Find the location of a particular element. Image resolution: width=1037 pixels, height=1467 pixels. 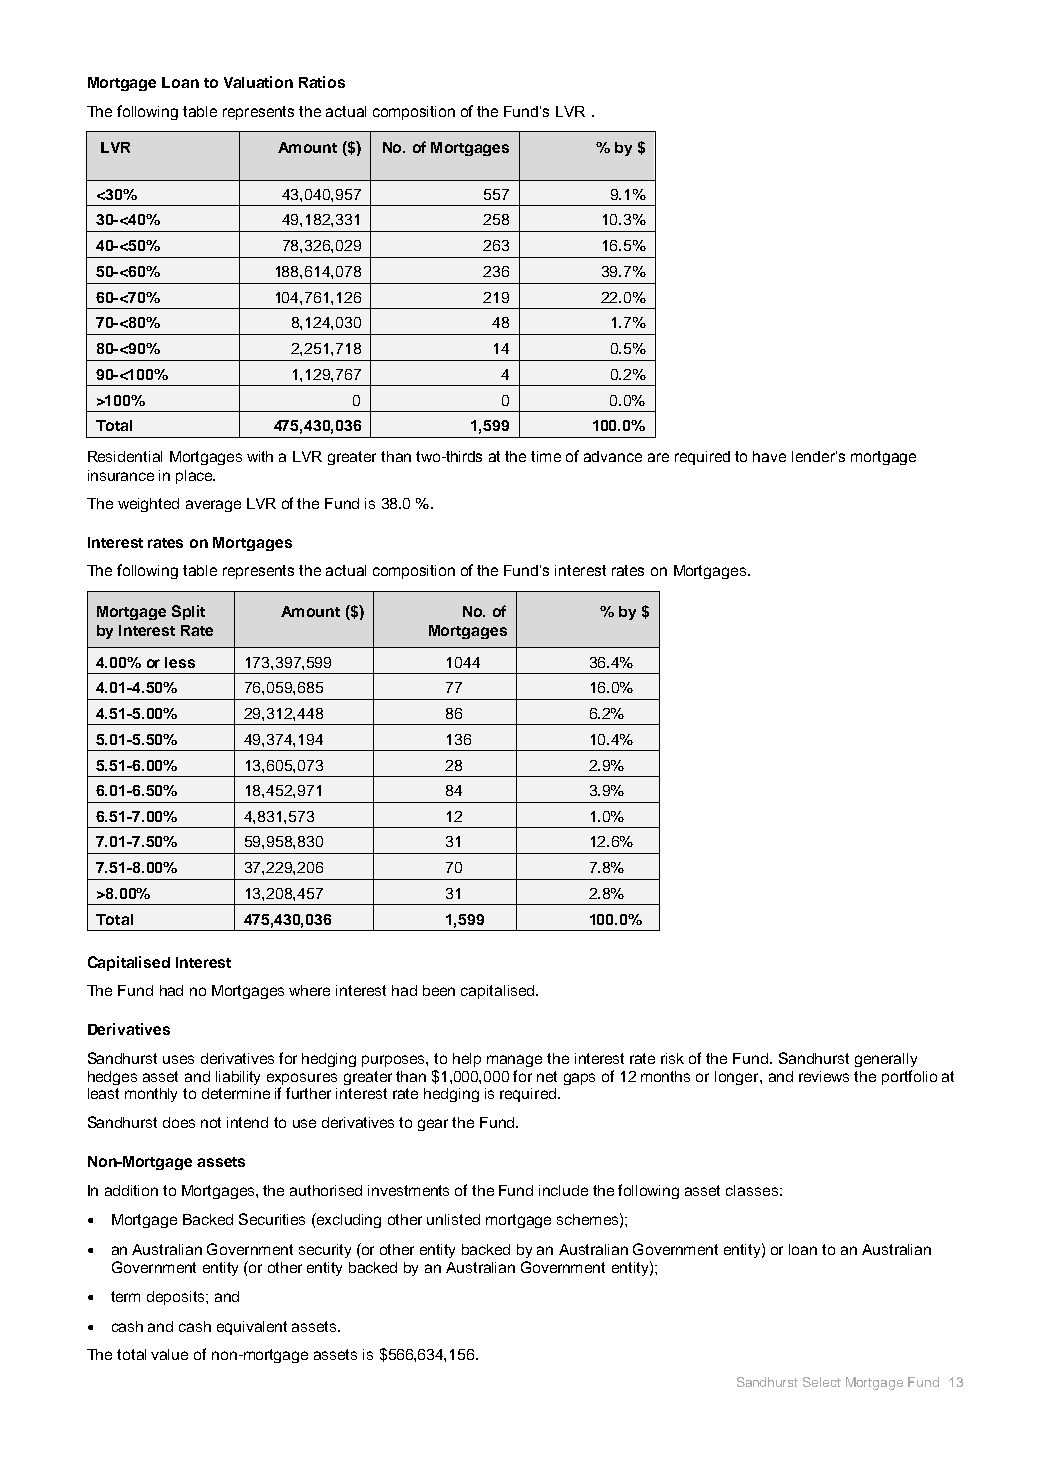

value is located at coordinates (169, 1354).
